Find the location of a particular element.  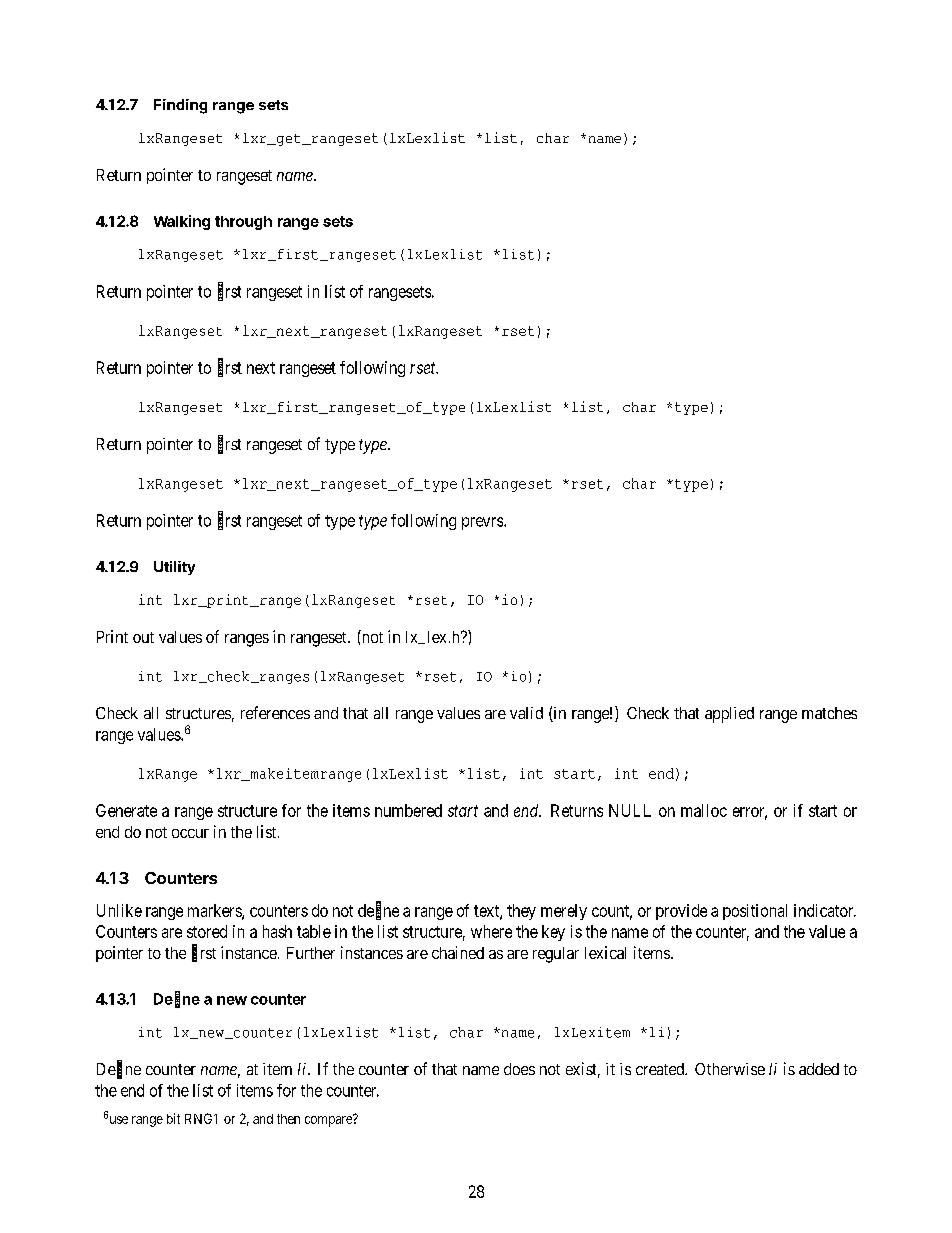

numbered is located at coordinates (408, 810).
